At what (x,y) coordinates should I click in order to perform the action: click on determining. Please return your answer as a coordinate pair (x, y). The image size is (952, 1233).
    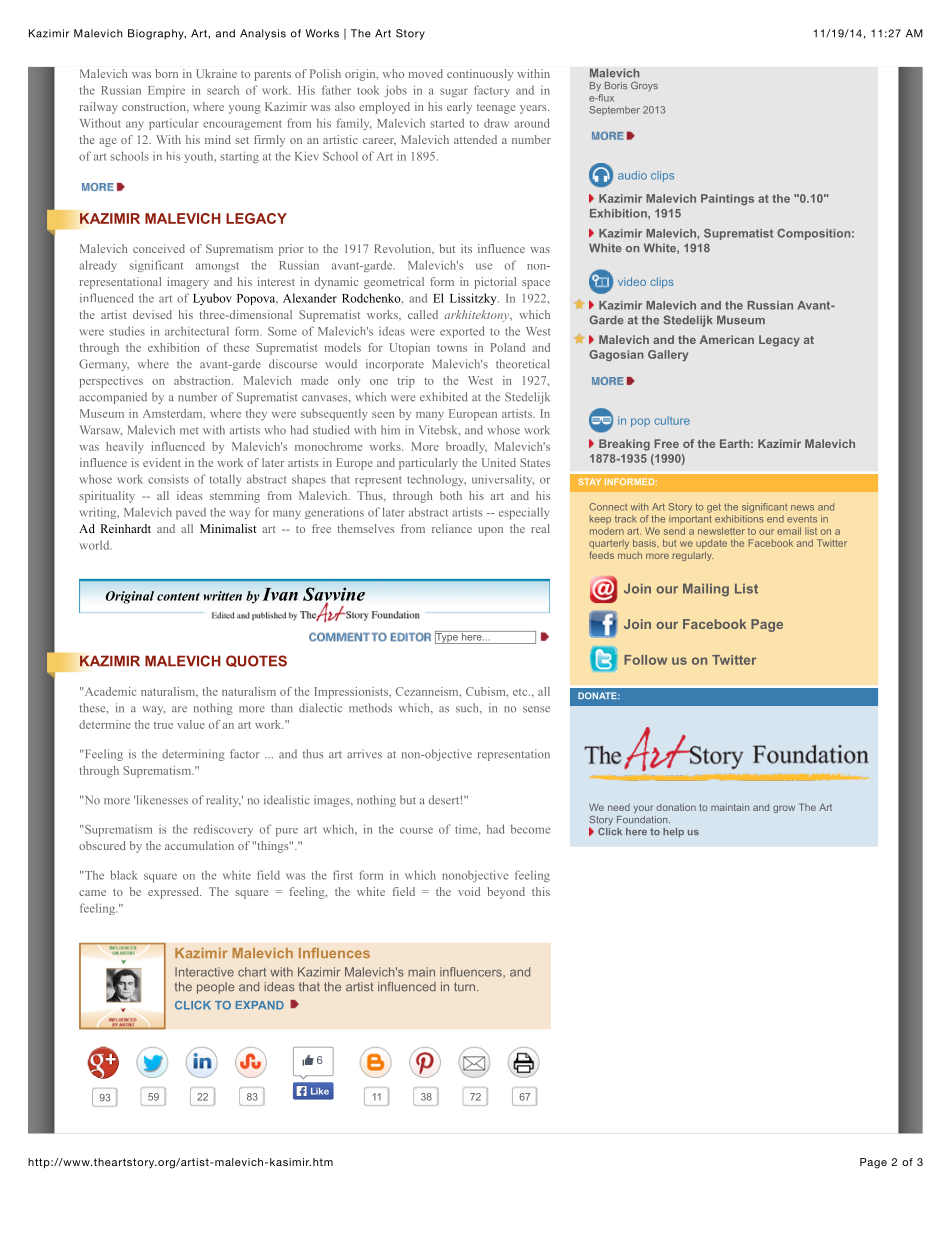
    Looking at the image, I should click on (193, 755).
